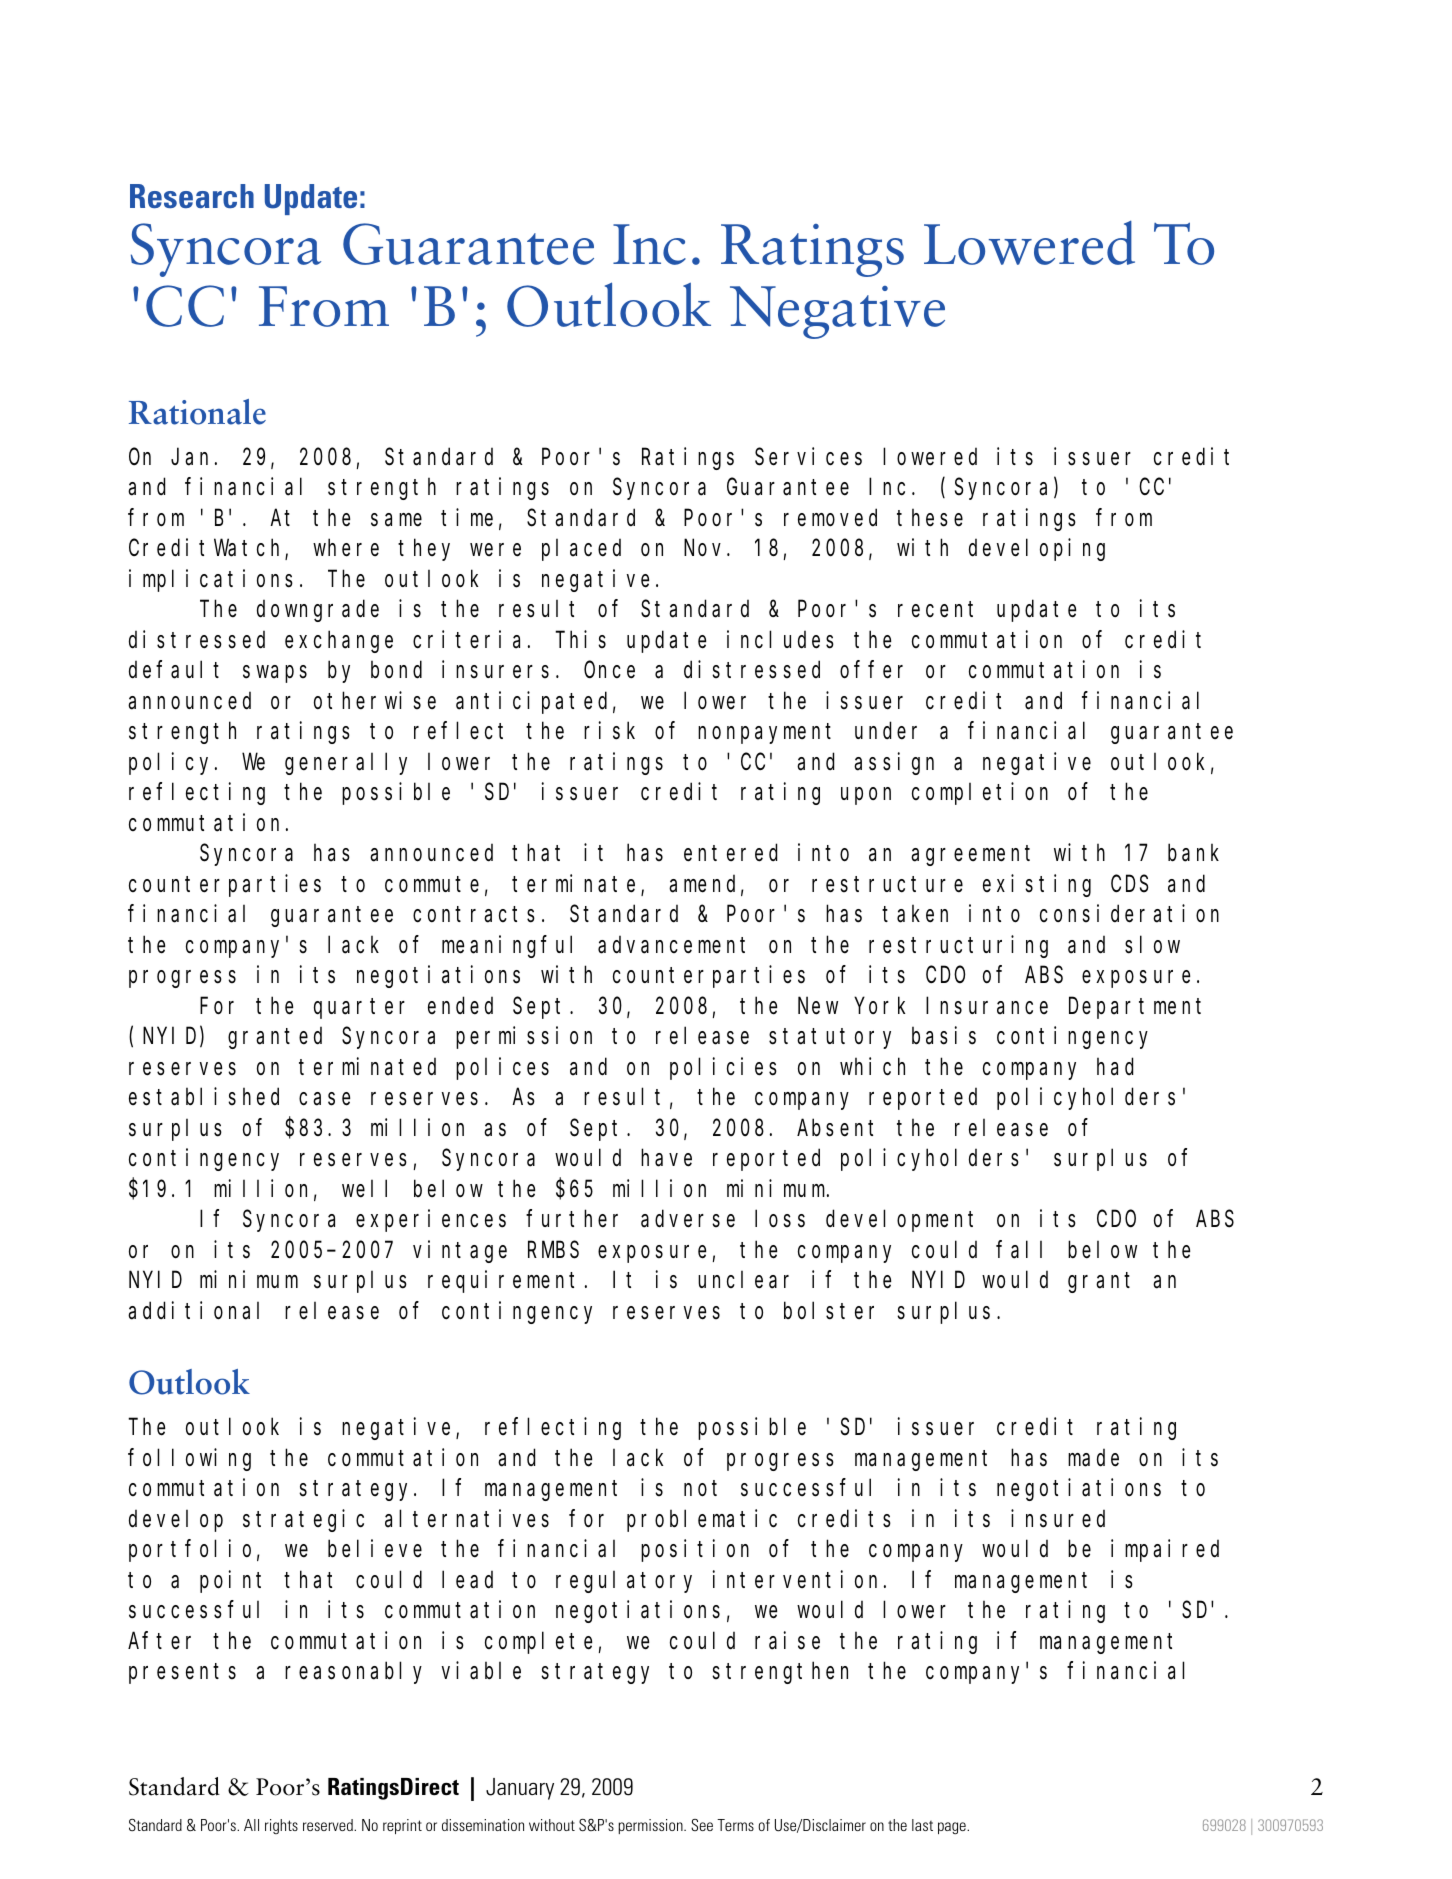  I want to click on See, so click(702, 1825).
